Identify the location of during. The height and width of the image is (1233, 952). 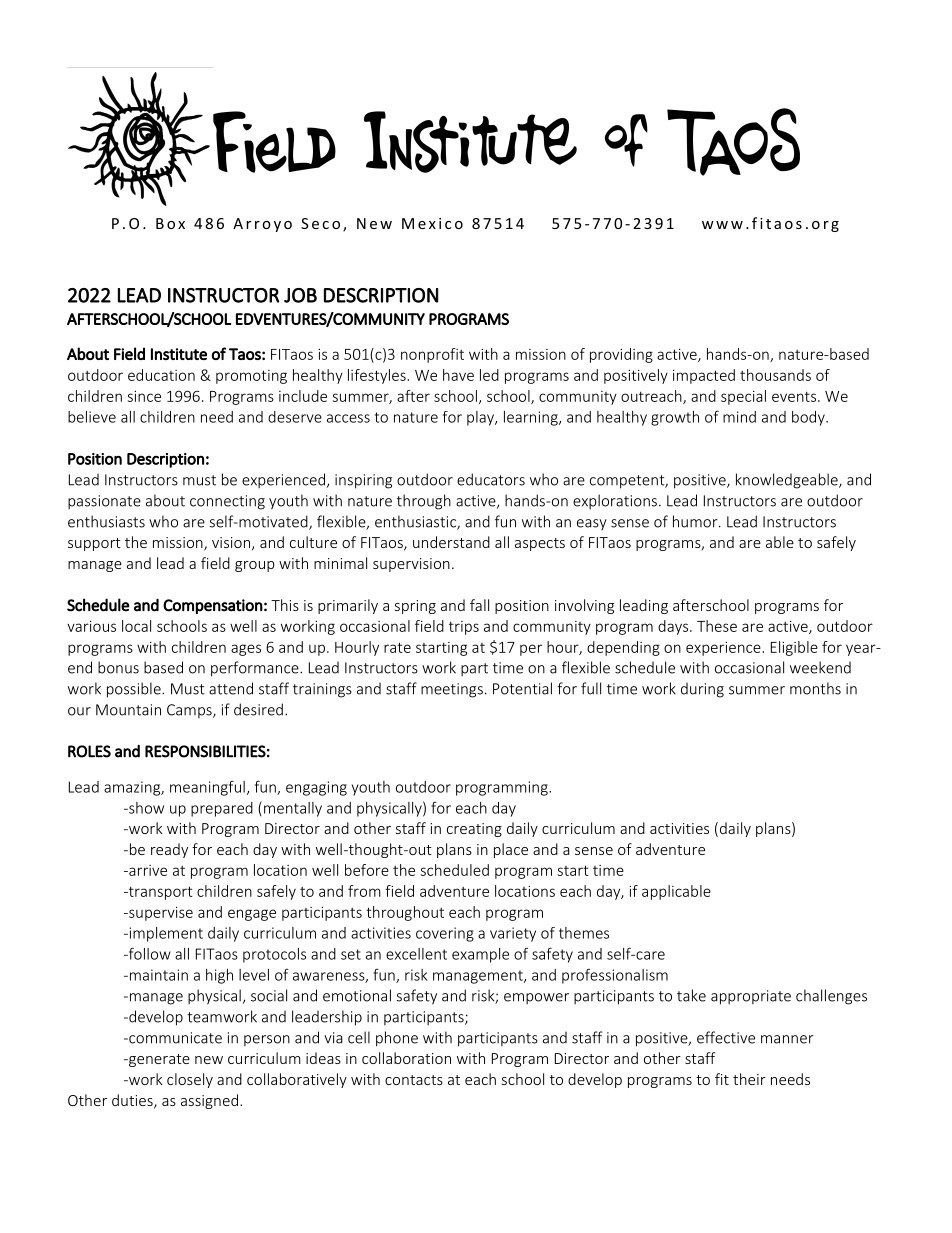
(702, 690).
